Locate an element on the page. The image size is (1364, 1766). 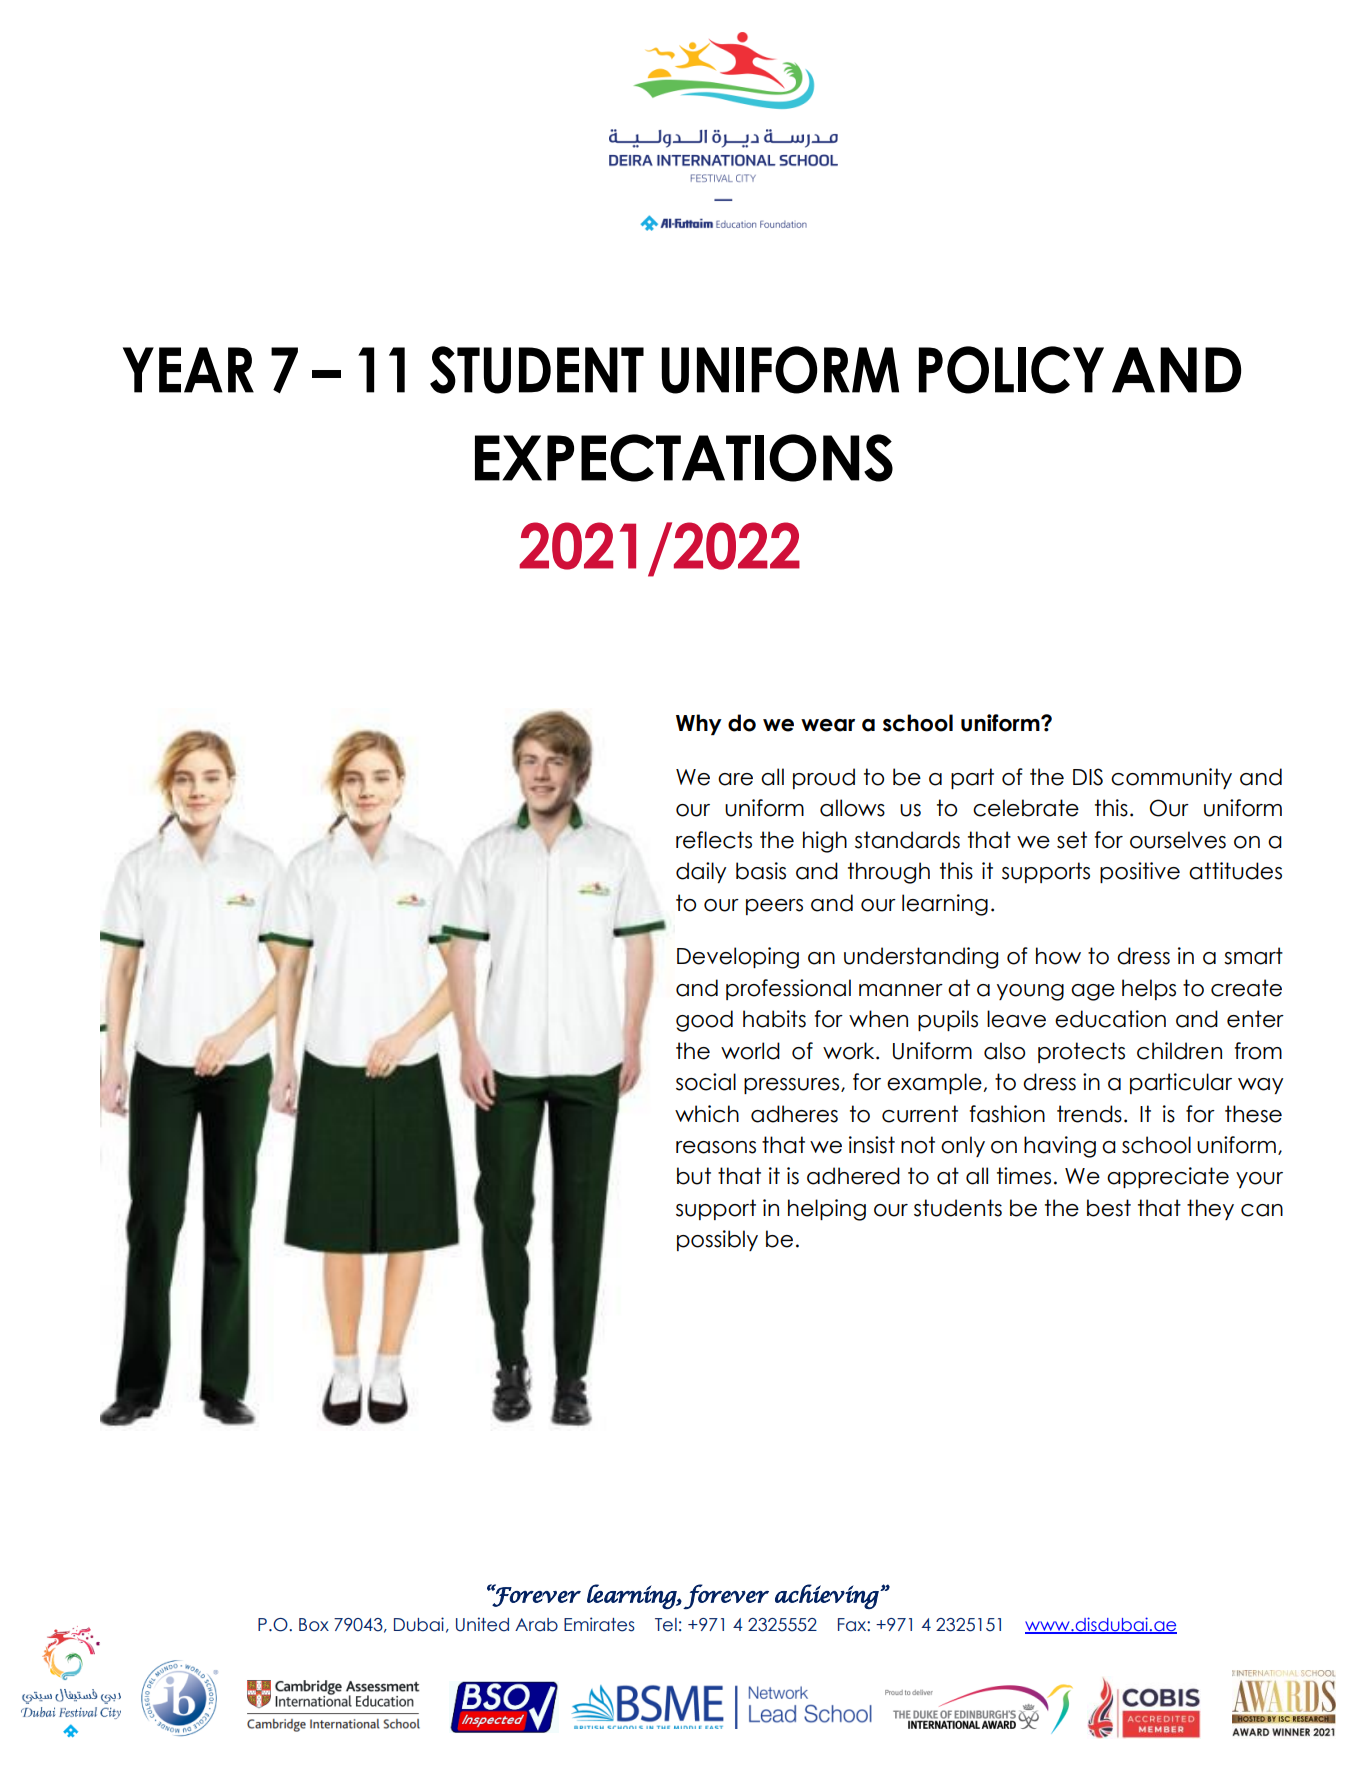
achieving is located at coordinates (828, 1596).
